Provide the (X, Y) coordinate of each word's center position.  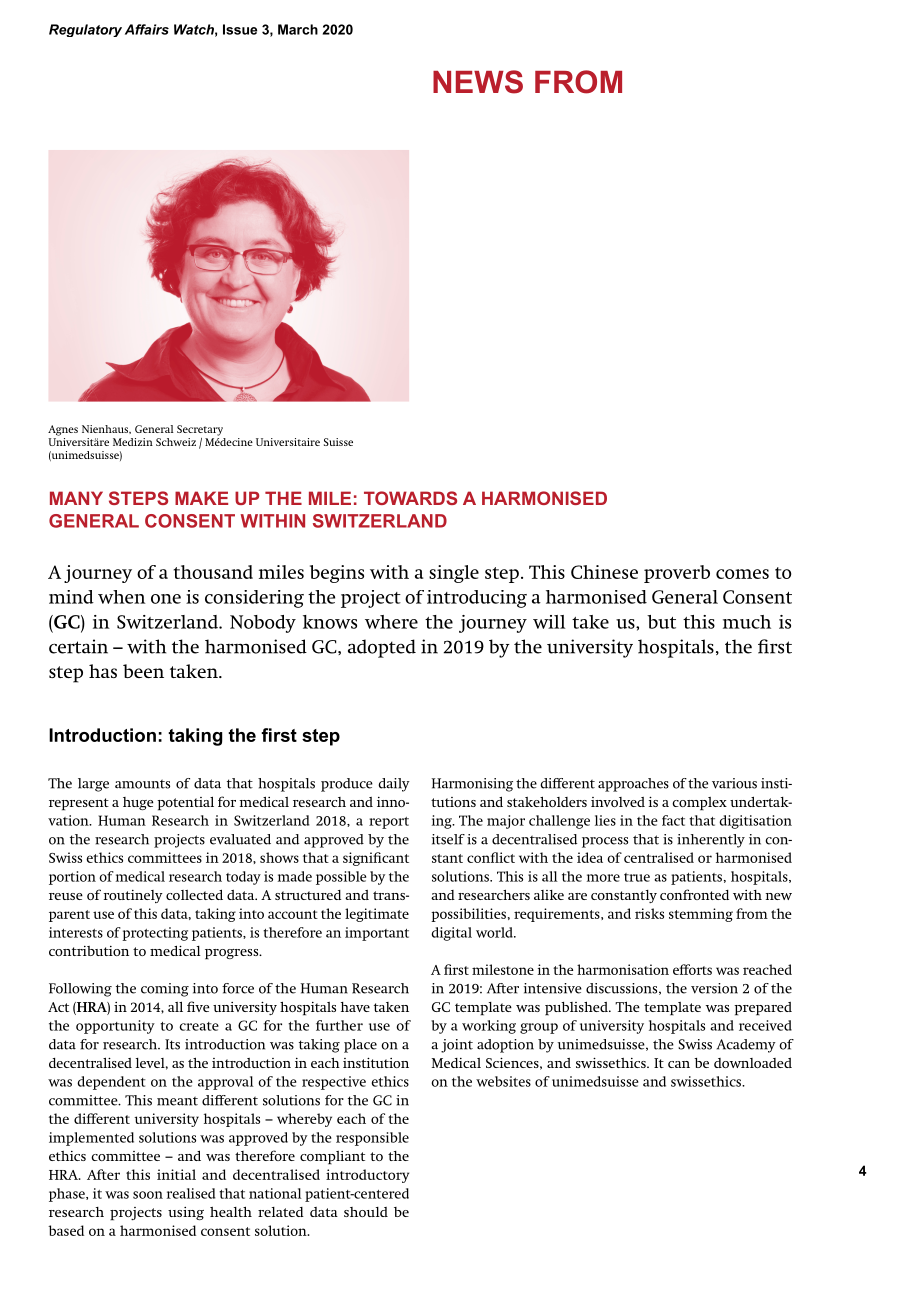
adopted (382, 648)
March (298, 29)
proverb (677, 574)
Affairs (147, 29)
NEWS (478, 82)
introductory (367, 1176)
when (122, 597)
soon (148, 1195)
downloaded (753, 1063)
